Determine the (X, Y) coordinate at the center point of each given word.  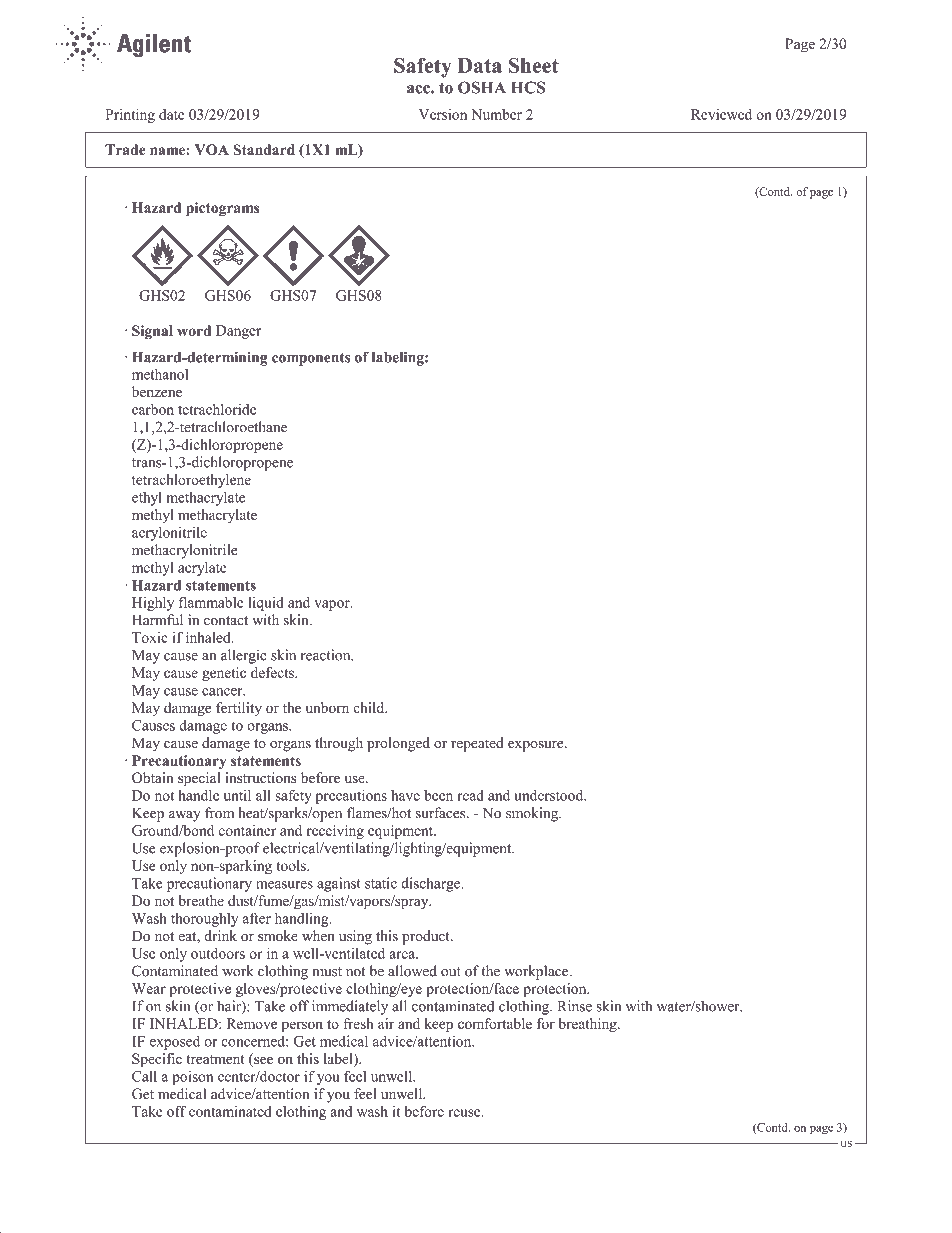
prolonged (398, 744)
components (311, 359)
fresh (358, 1023)
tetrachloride (217, 409)
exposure (537, 746)
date (172, 114)
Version (443, 114)
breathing (589, 1025)
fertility (239, 709)
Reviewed (721, 114)
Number (496, 114)
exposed (175, 1042)
